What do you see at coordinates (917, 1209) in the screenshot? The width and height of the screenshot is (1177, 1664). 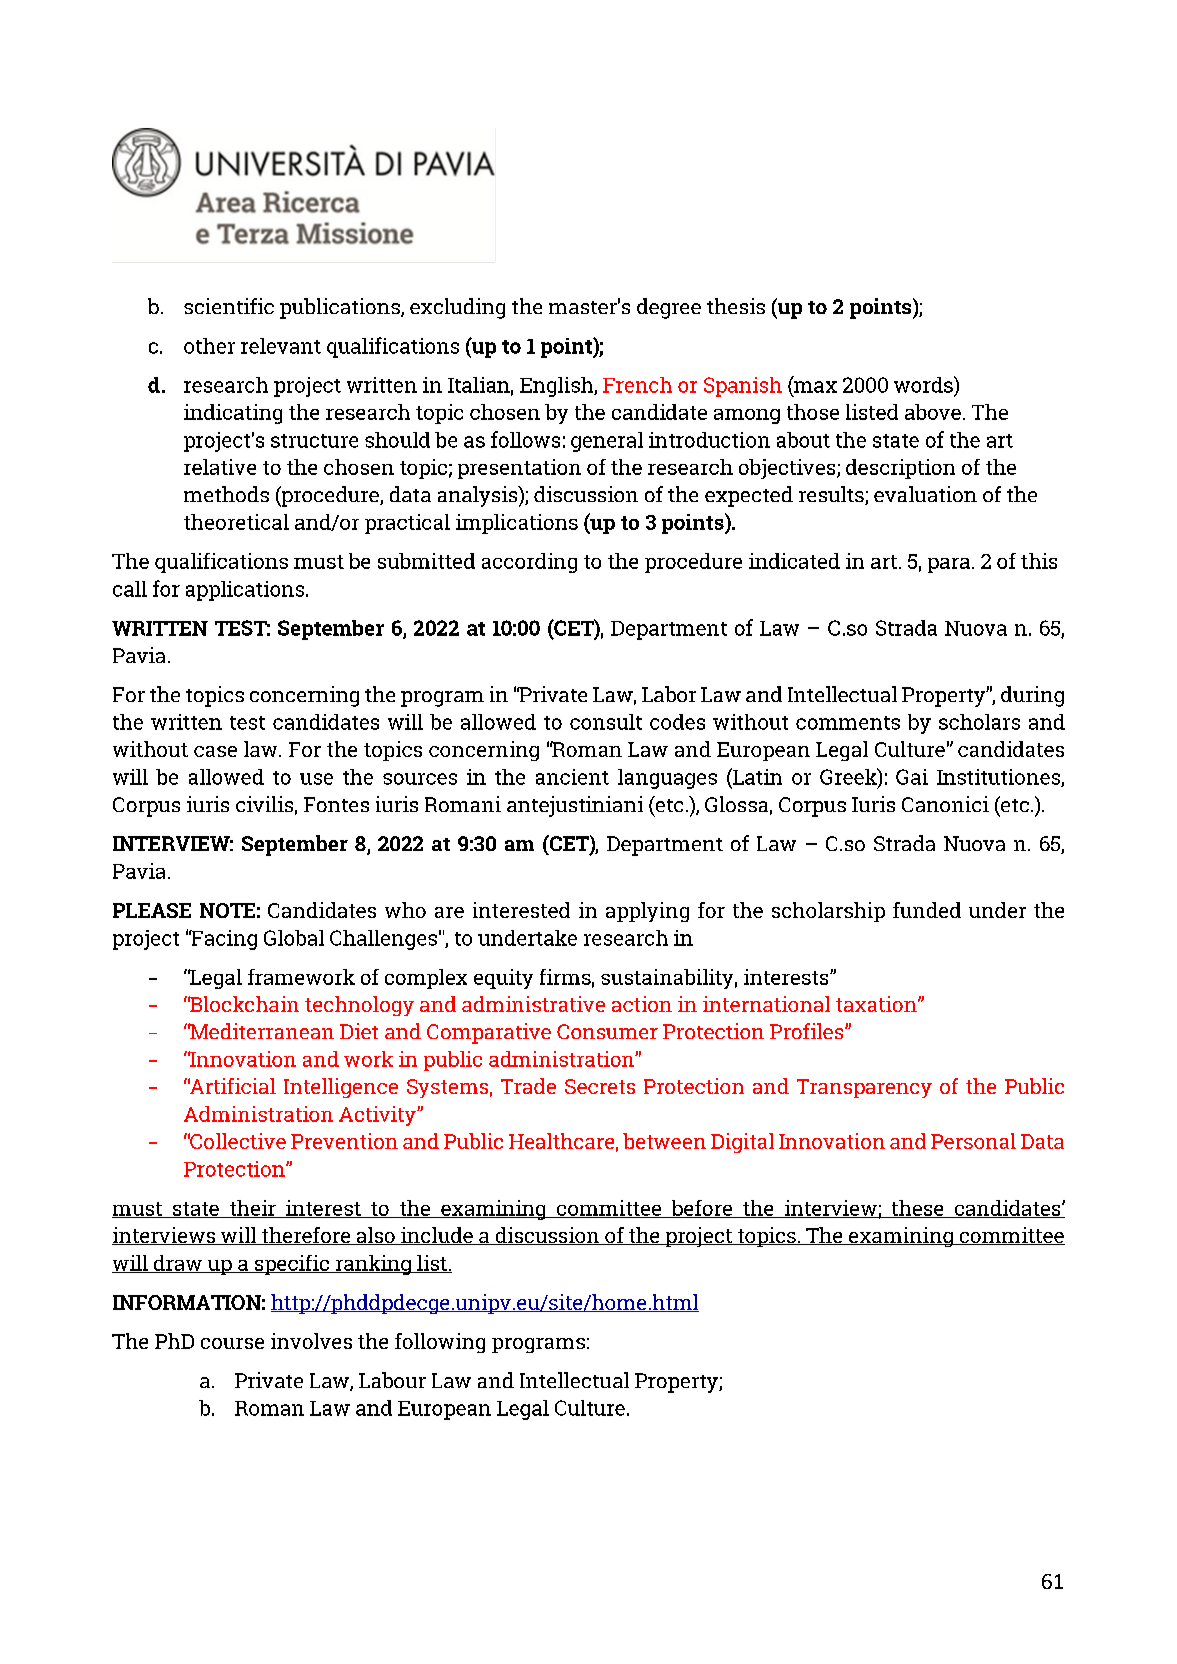 I see `these` at bounding box center [917, 1209].
